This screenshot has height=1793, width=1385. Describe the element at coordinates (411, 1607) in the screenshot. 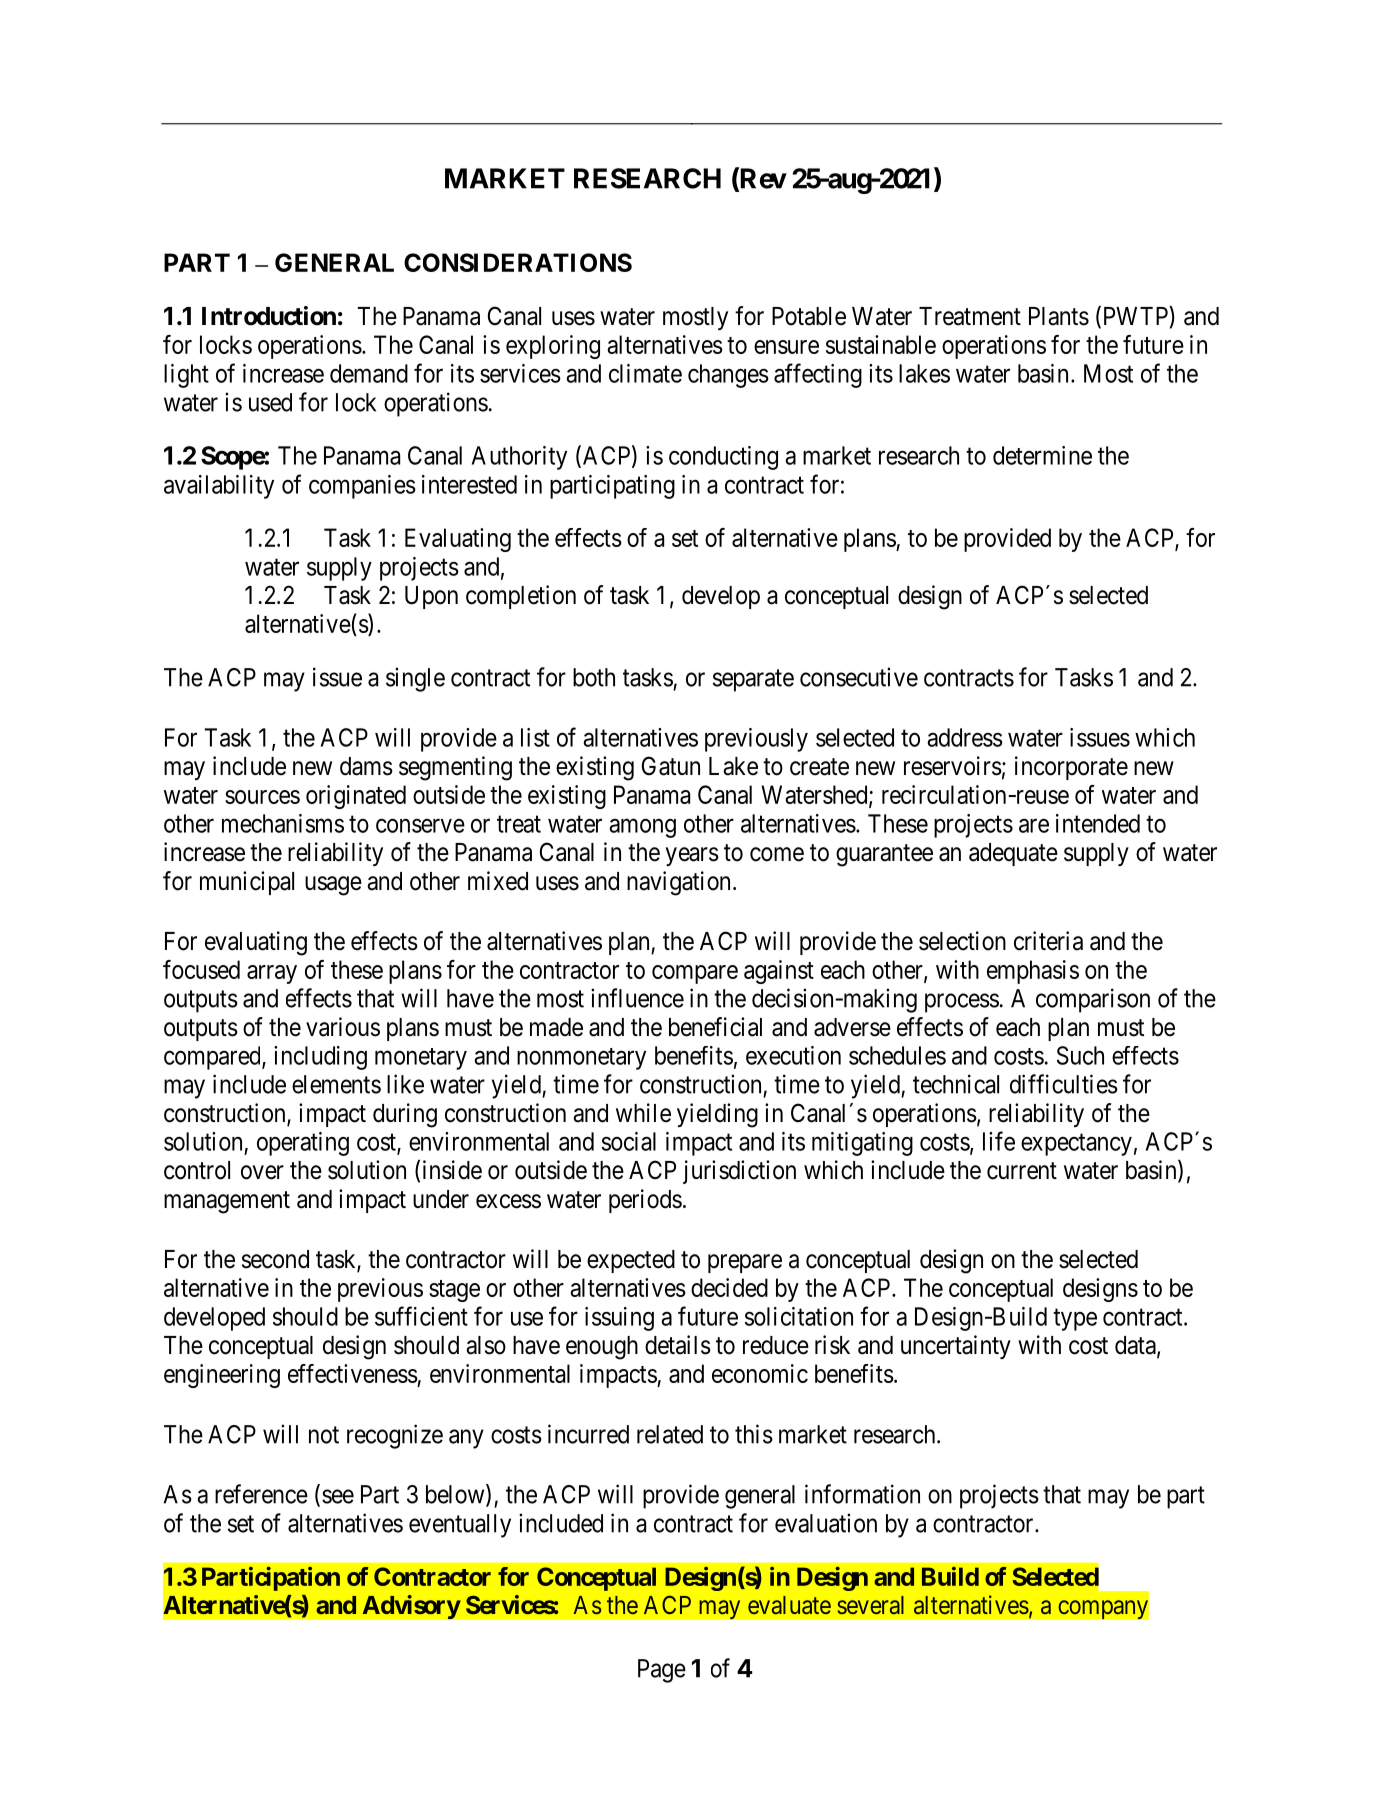

I see `Advisory` at that location.
